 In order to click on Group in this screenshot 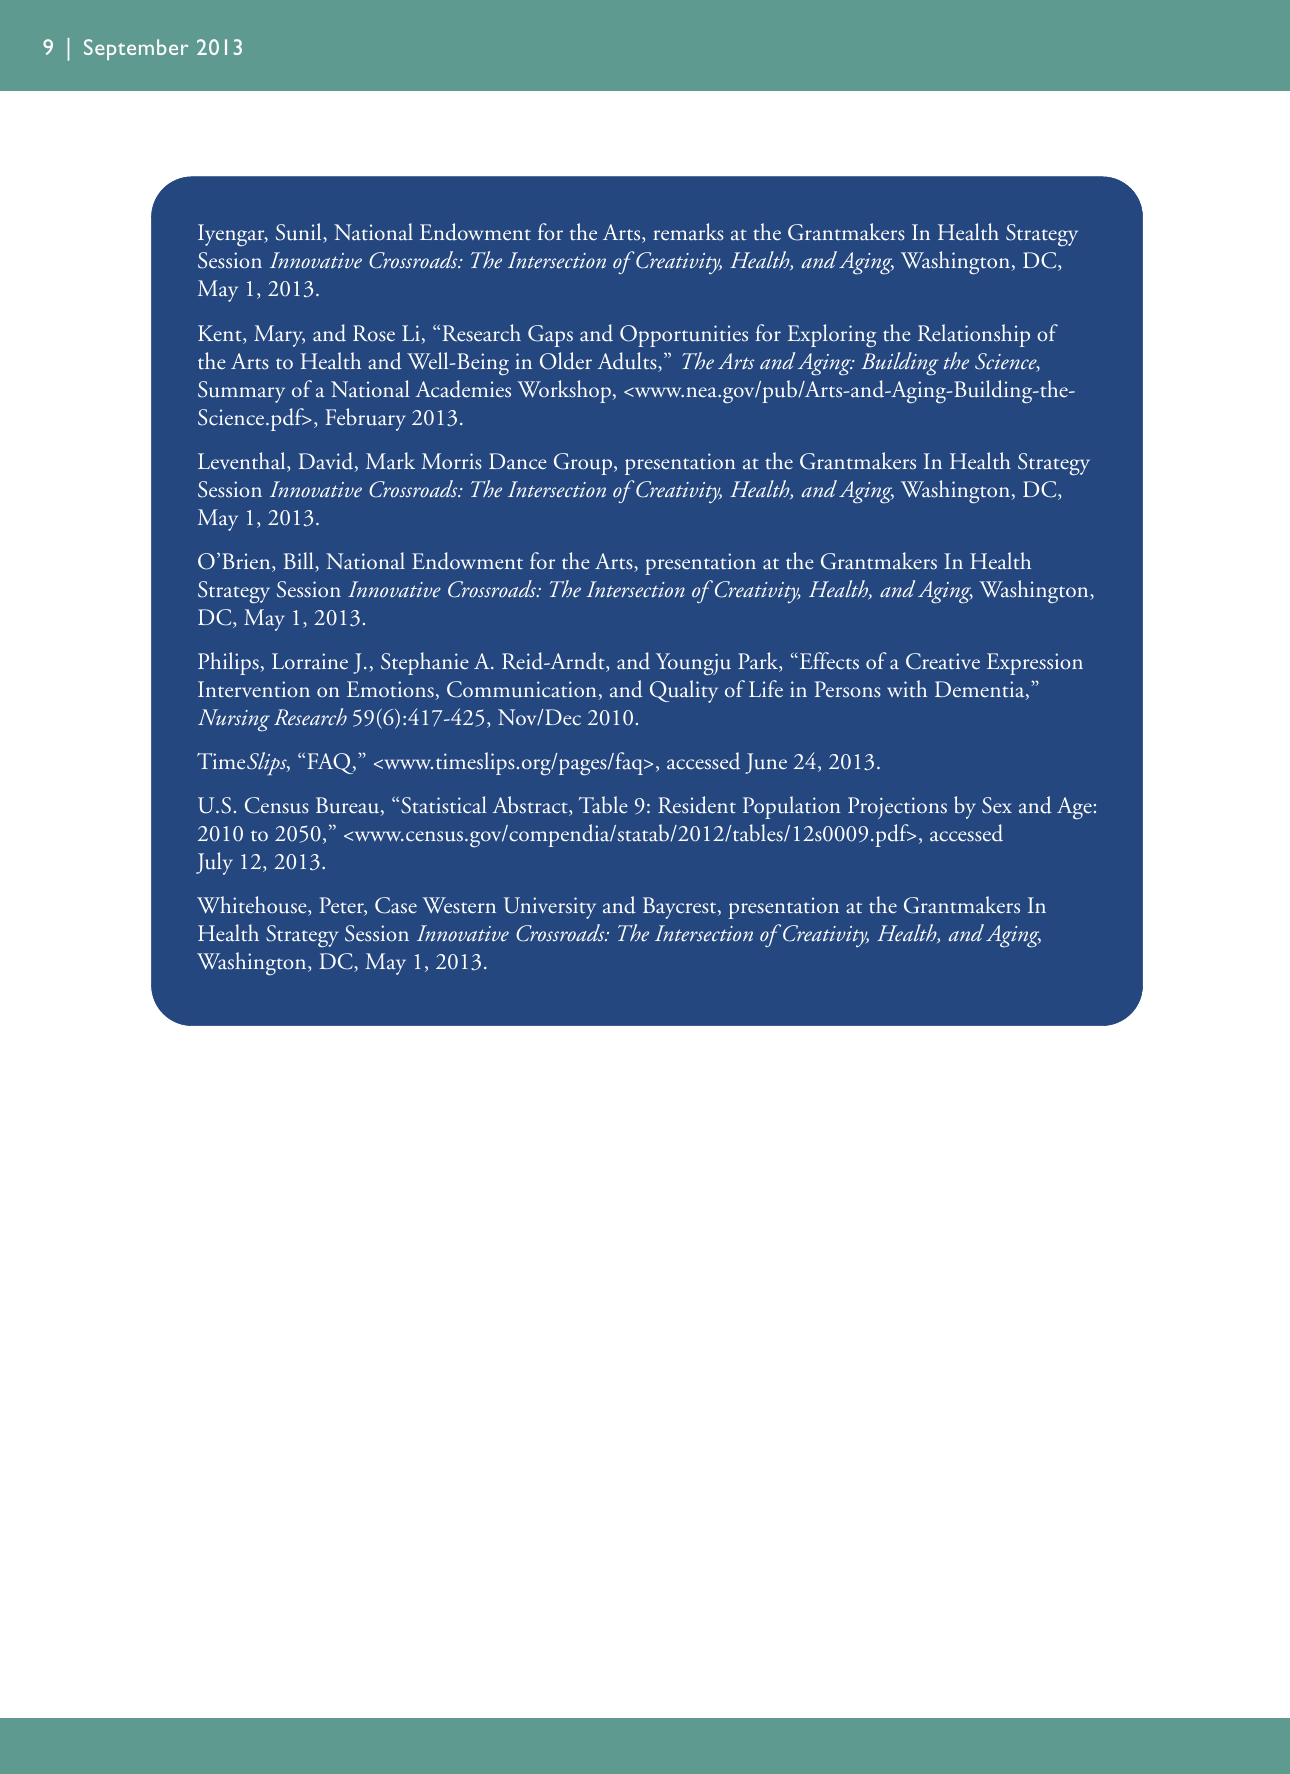, I will do `click(584, 464)`.
